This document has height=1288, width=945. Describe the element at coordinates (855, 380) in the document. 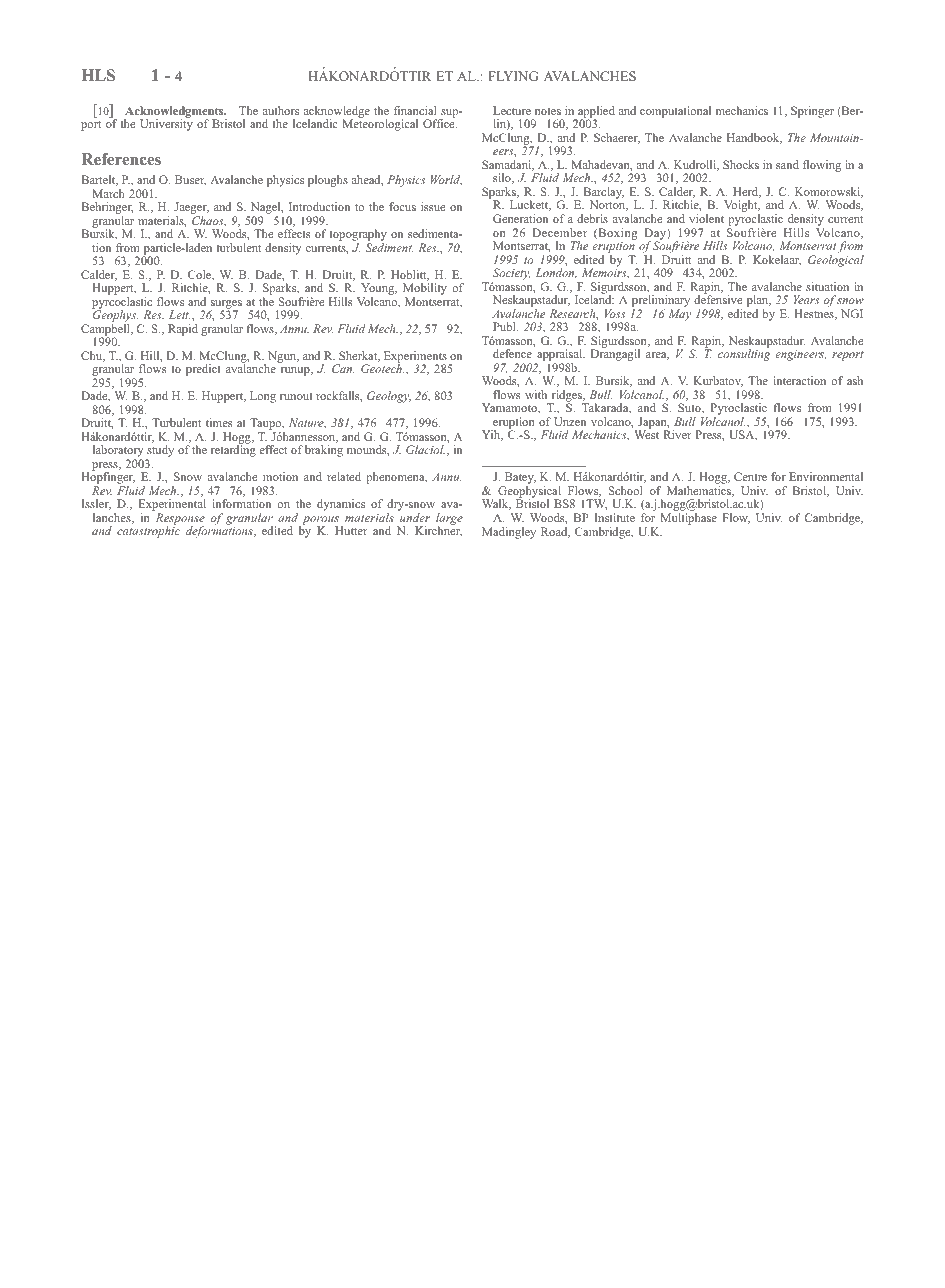

I see `ash` at that location.
